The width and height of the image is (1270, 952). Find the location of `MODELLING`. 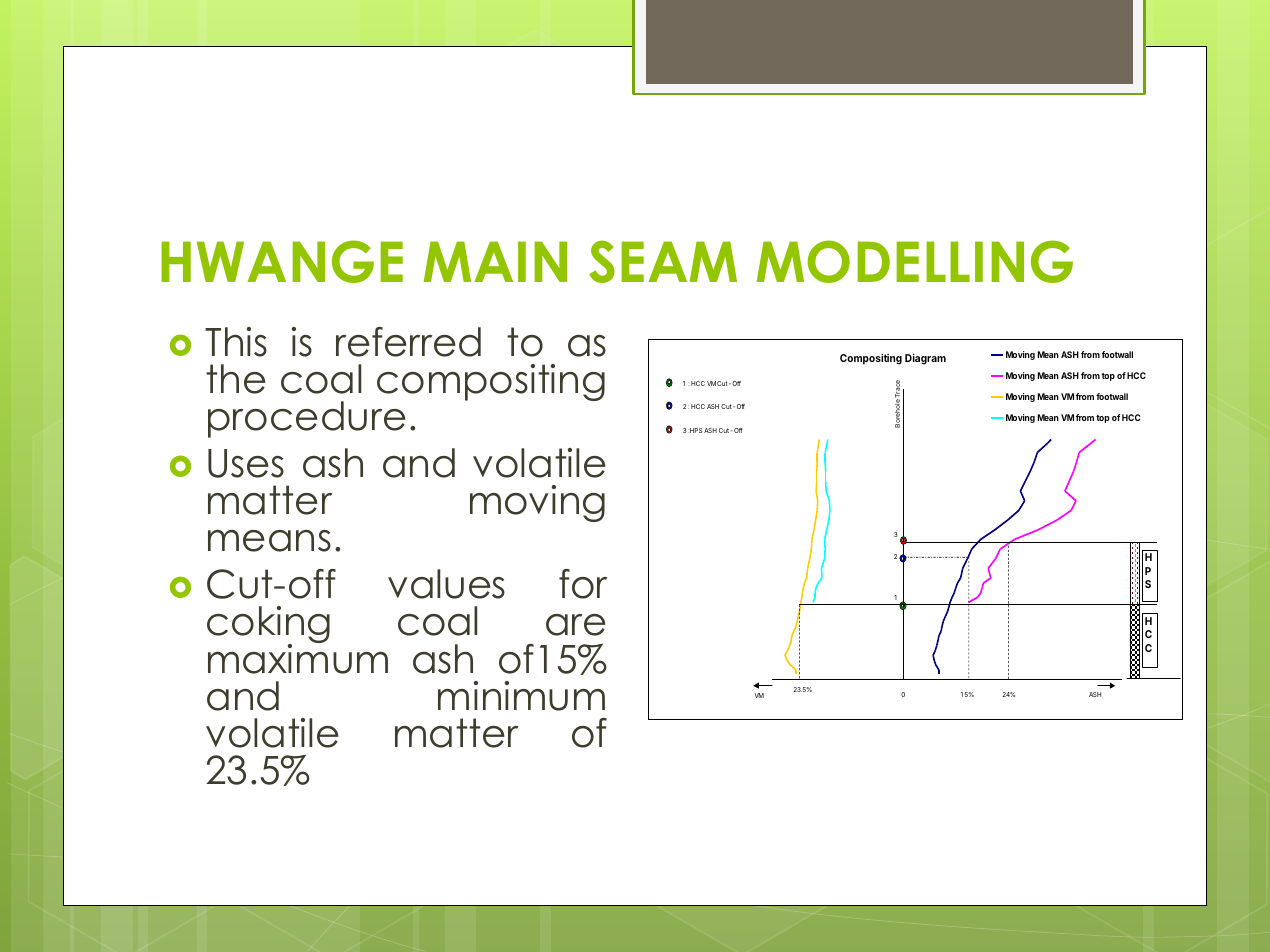

MODELLING is located at coordinates (914, 261).
